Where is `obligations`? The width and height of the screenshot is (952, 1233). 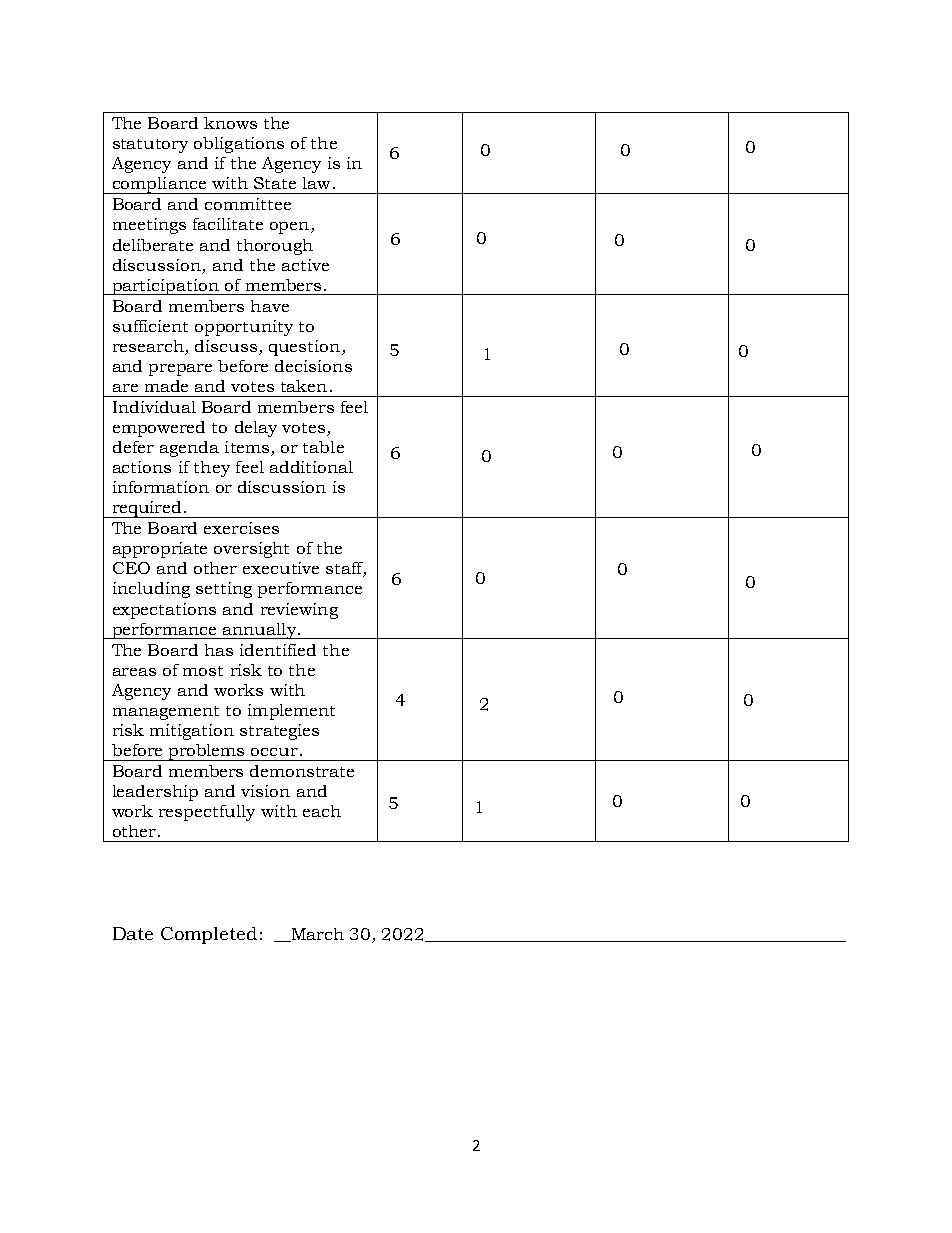 obligations is located at coordinates (239, 145).
